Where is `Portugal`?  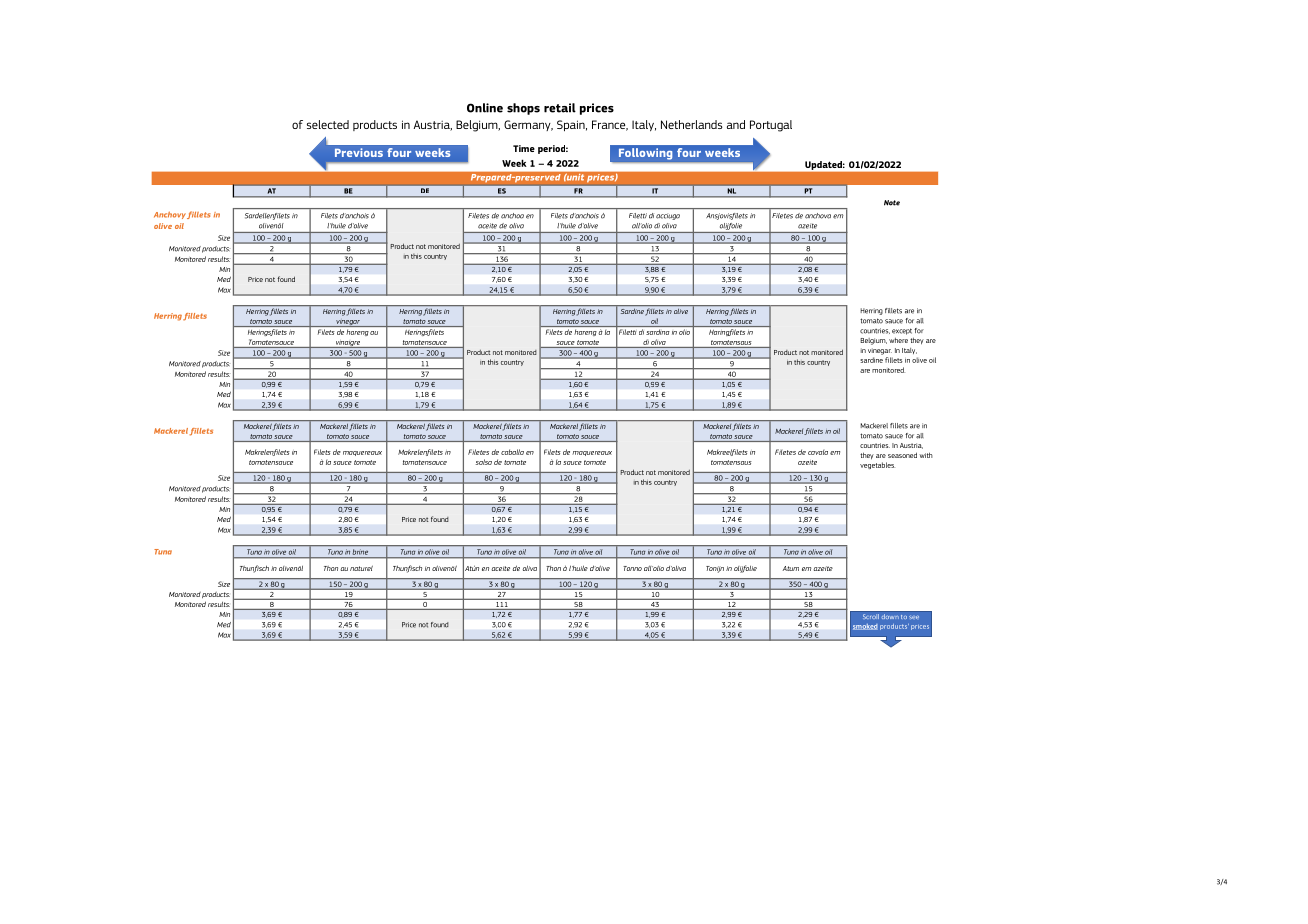 Portugal is located at coordinates (771, 126).
